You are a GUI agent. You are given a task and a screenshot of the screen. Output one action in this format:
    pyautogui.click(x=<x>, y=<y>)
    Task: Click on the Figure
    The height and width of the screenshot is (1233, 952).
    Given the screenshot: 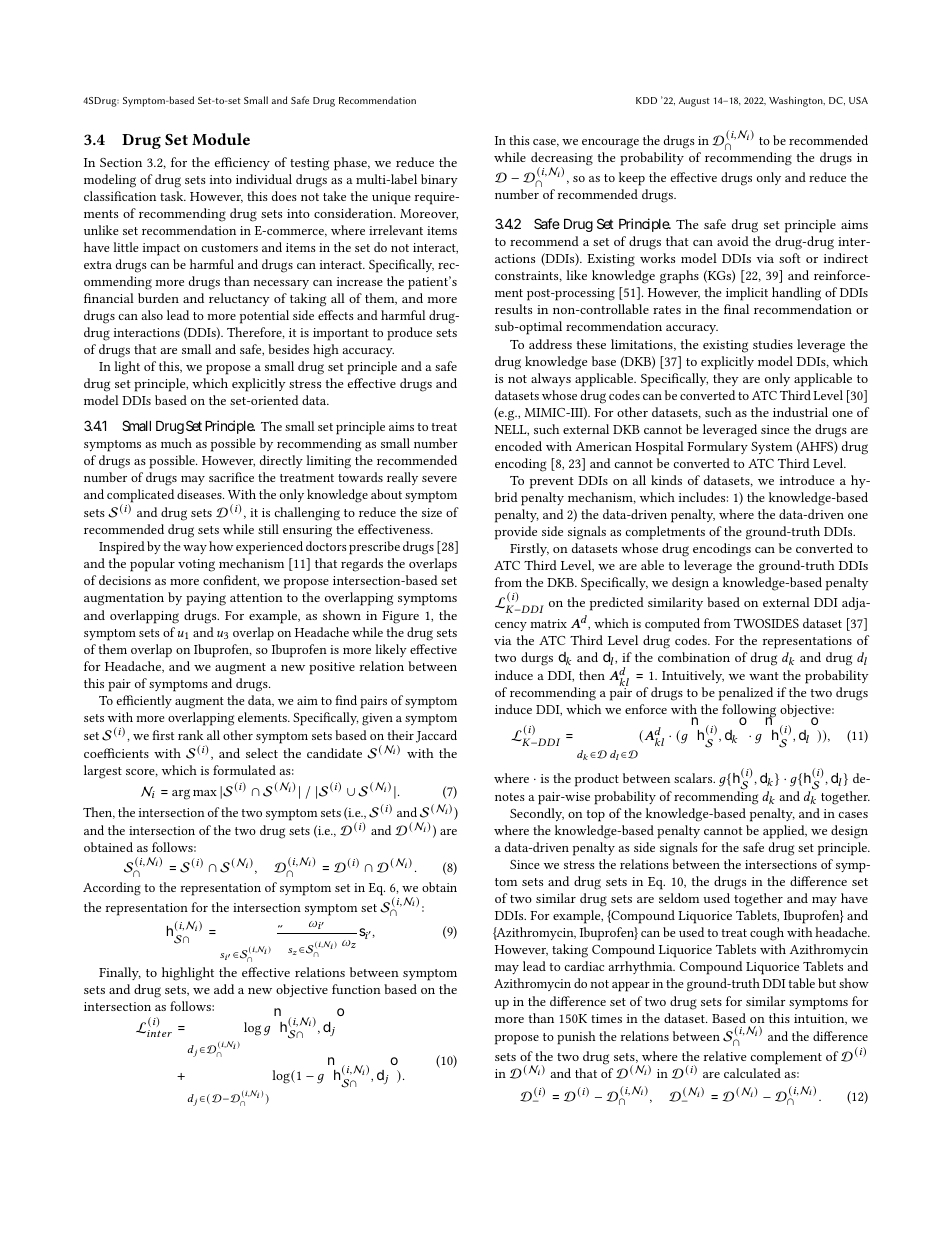 What is the action you would take?
    pyautogui.click(x=400, y=617)
